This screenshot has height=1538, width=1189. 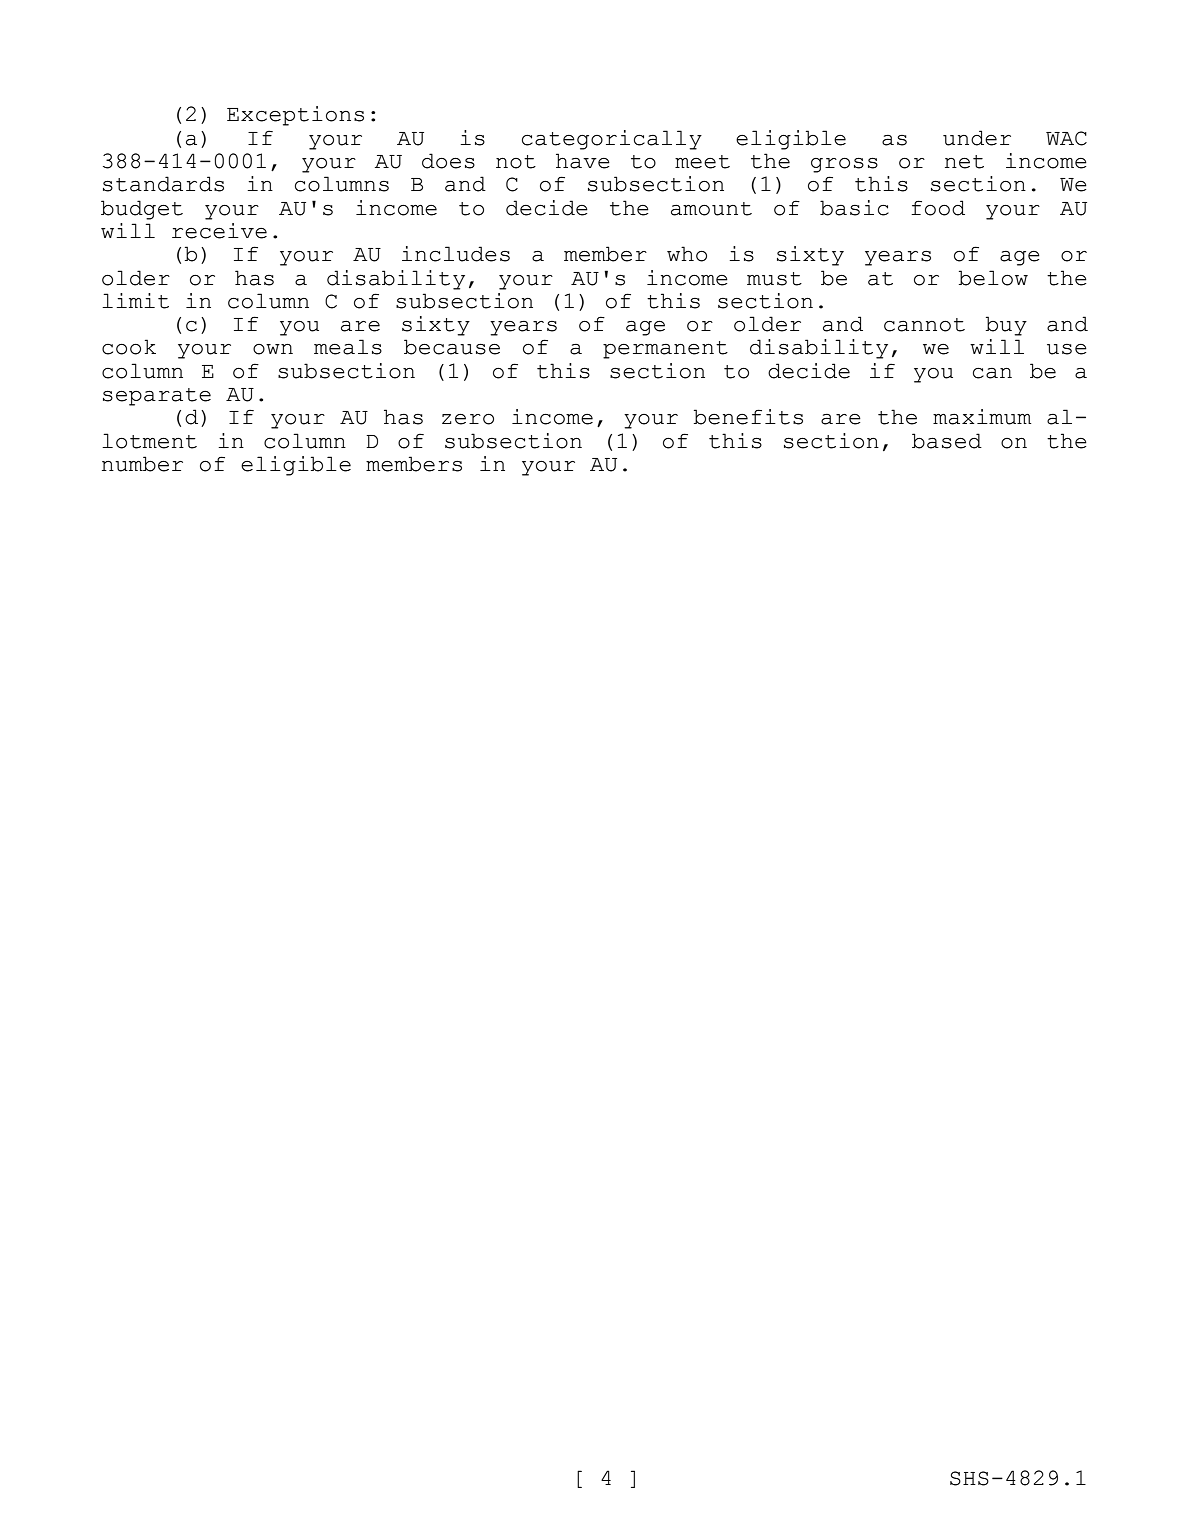 I want to click on own, so click(x=273, y=349).
